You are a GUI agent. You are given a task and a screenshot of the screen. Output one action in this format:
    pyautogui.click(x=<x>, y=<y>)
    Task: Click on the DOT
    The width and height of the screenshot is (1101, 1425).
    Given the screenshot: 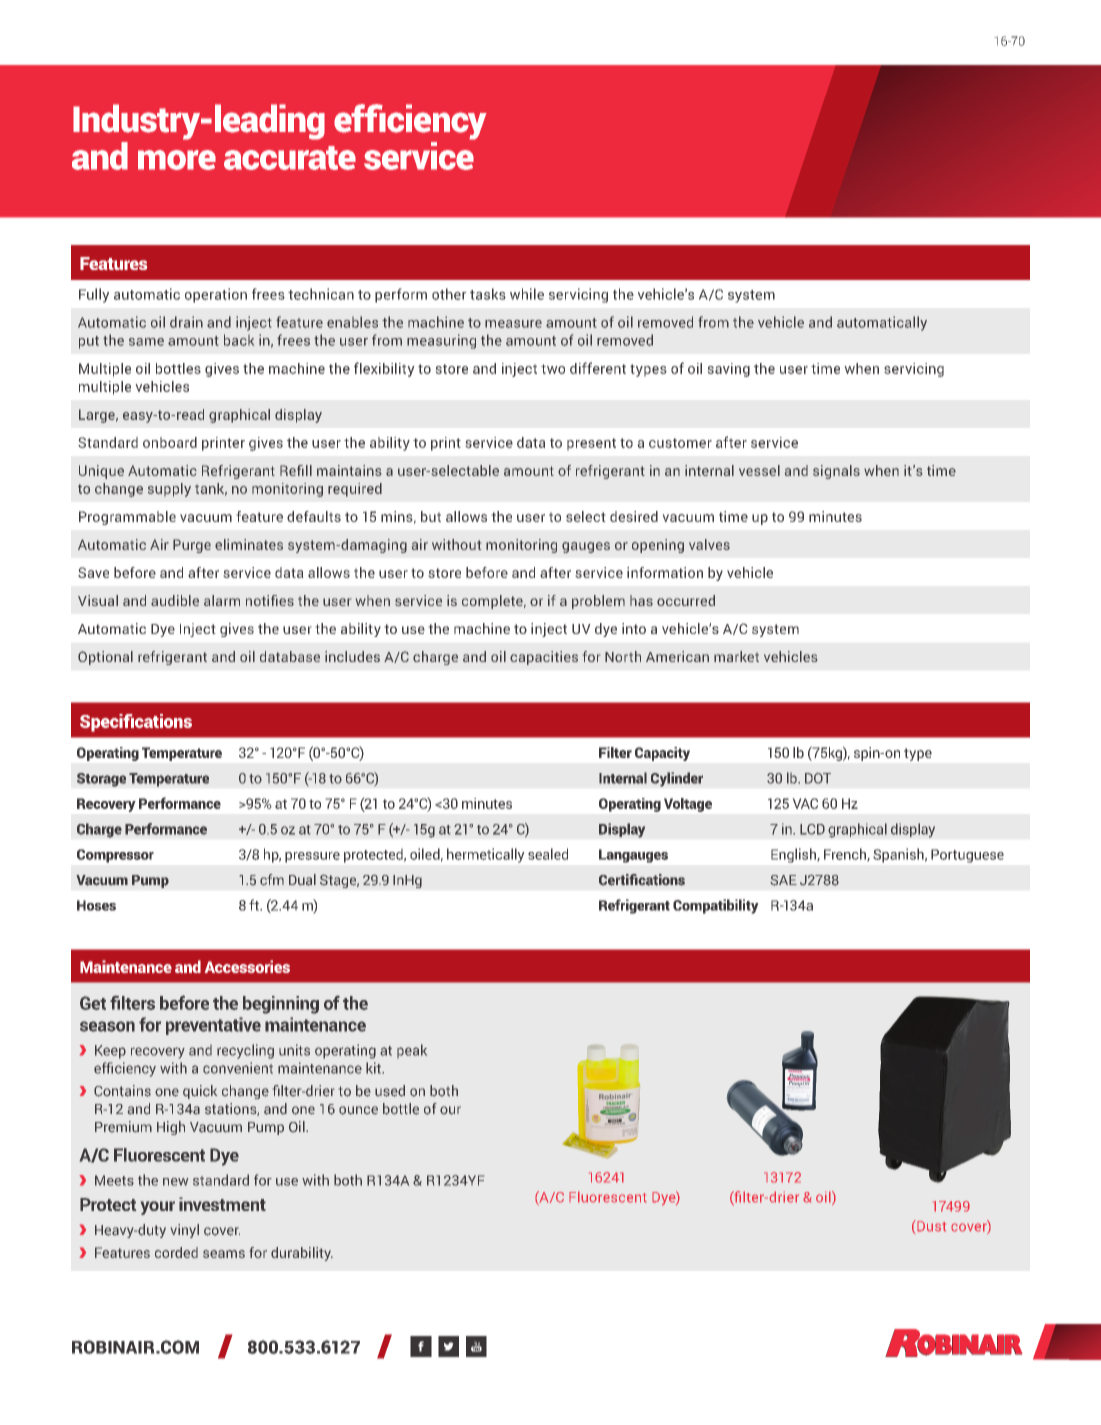 What is the action you would take?
    pyautogui.click(x=818, y=778)
